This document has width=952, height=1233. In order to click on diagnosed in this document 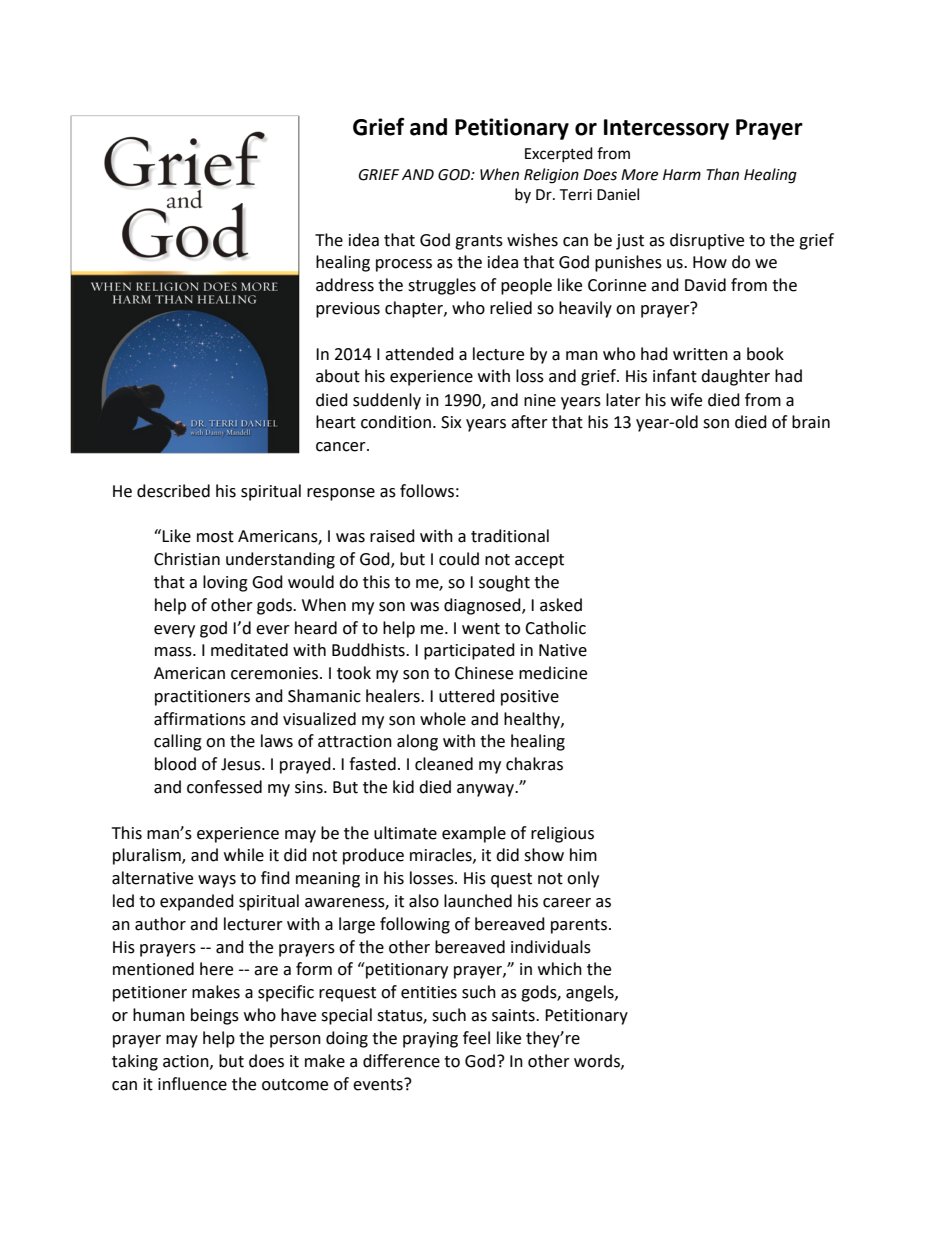, I will do `click(483, 606)`.
